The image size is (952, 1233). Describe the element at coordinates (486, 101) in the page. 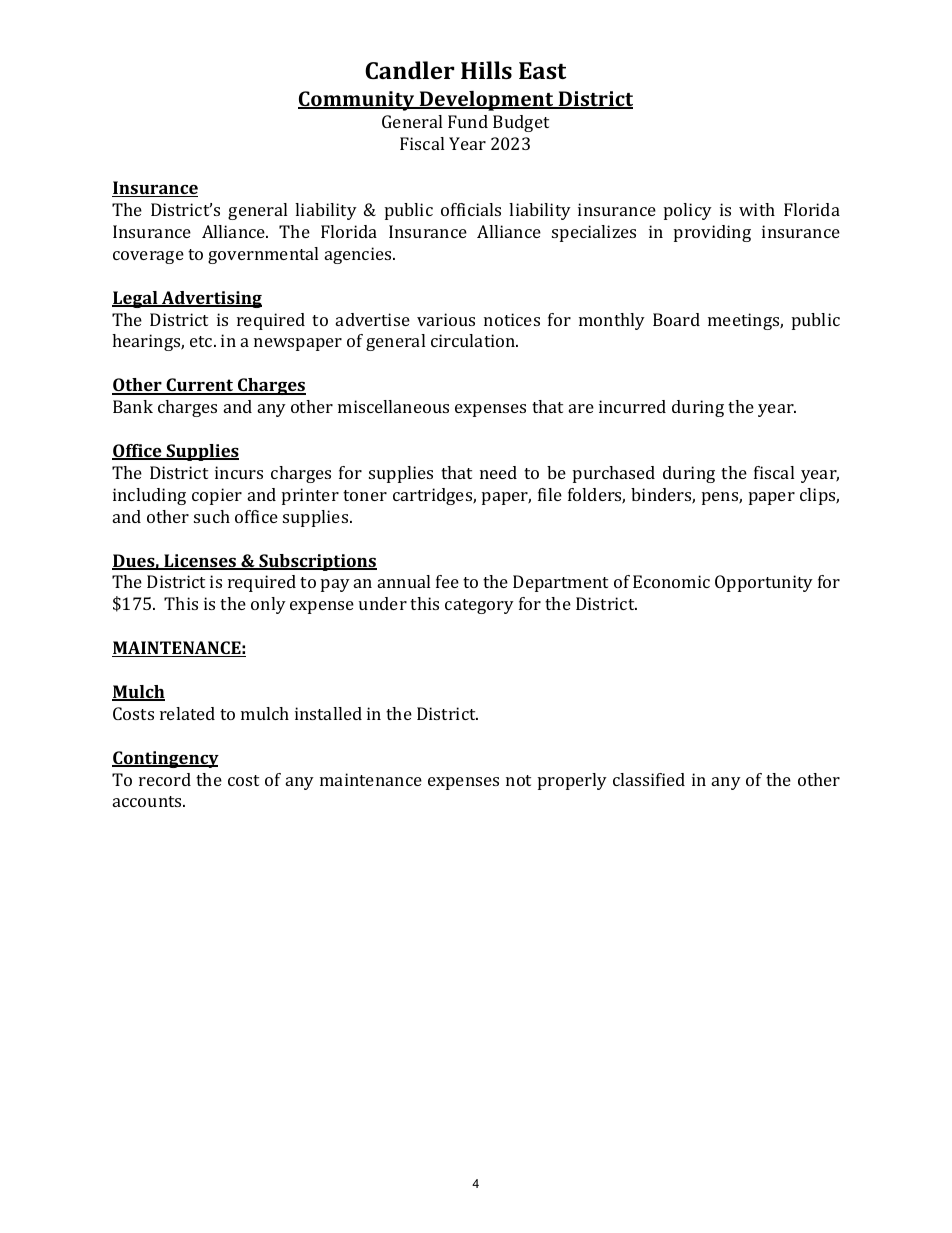

I see `Development` at that location.
